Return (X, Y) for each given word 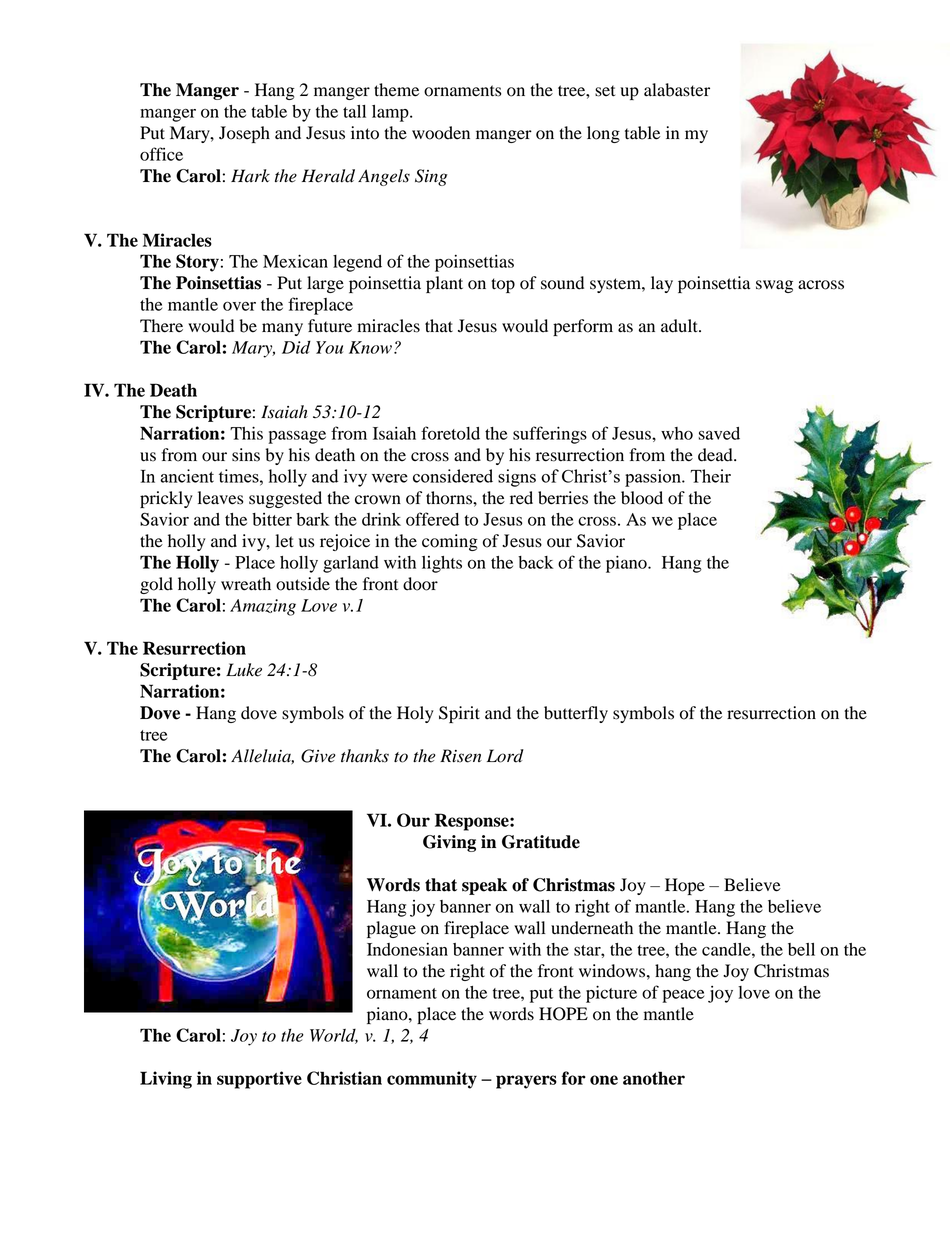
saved (719, 433)
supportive (259, 1080)
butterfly (576, 714)
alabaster (677, 90)
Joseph (244, 134)
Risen (461, 756)
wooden (441, 133)
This (246, 433)
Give (318, 756)
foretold (450, 433)
